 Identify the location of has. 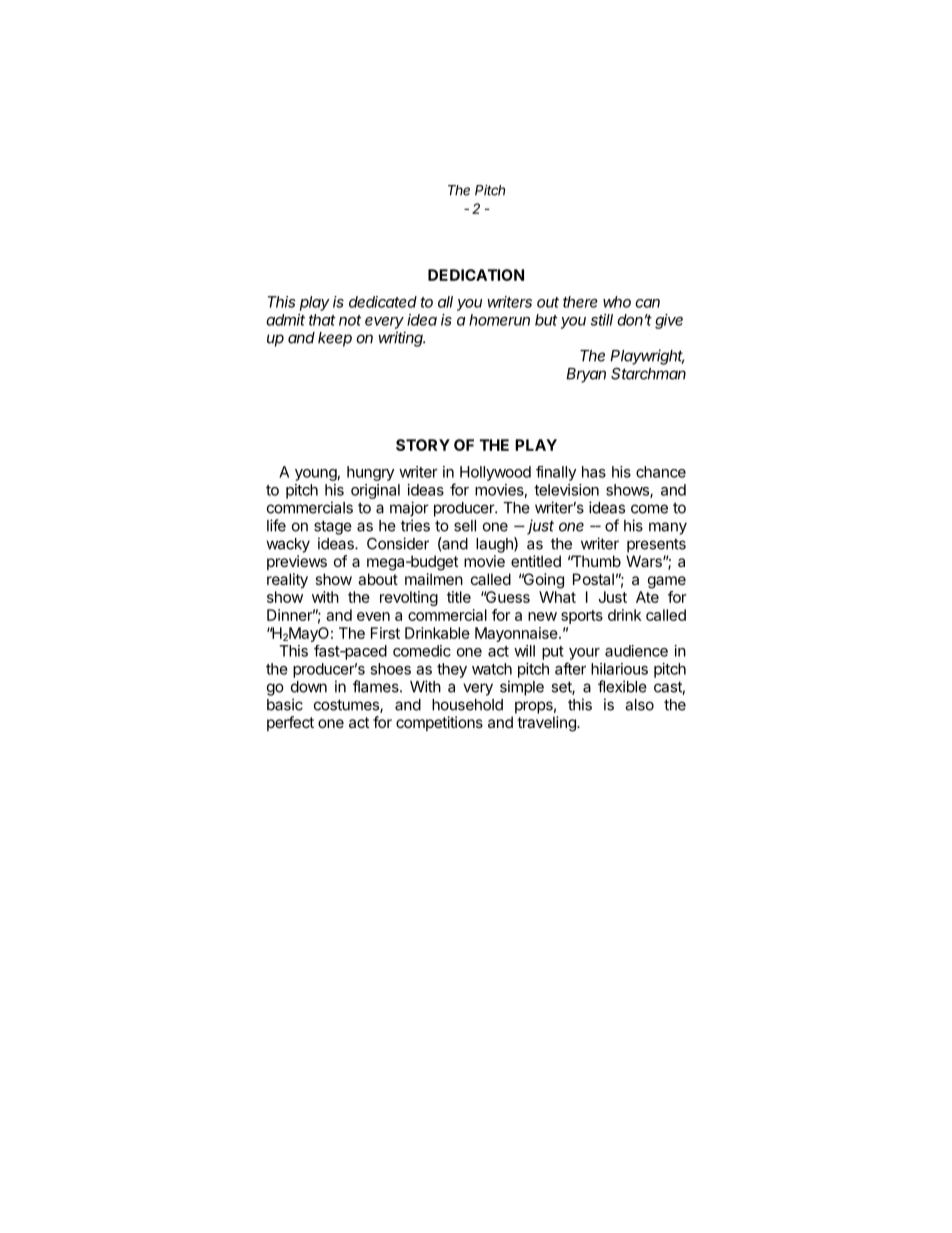
(594, 472).
